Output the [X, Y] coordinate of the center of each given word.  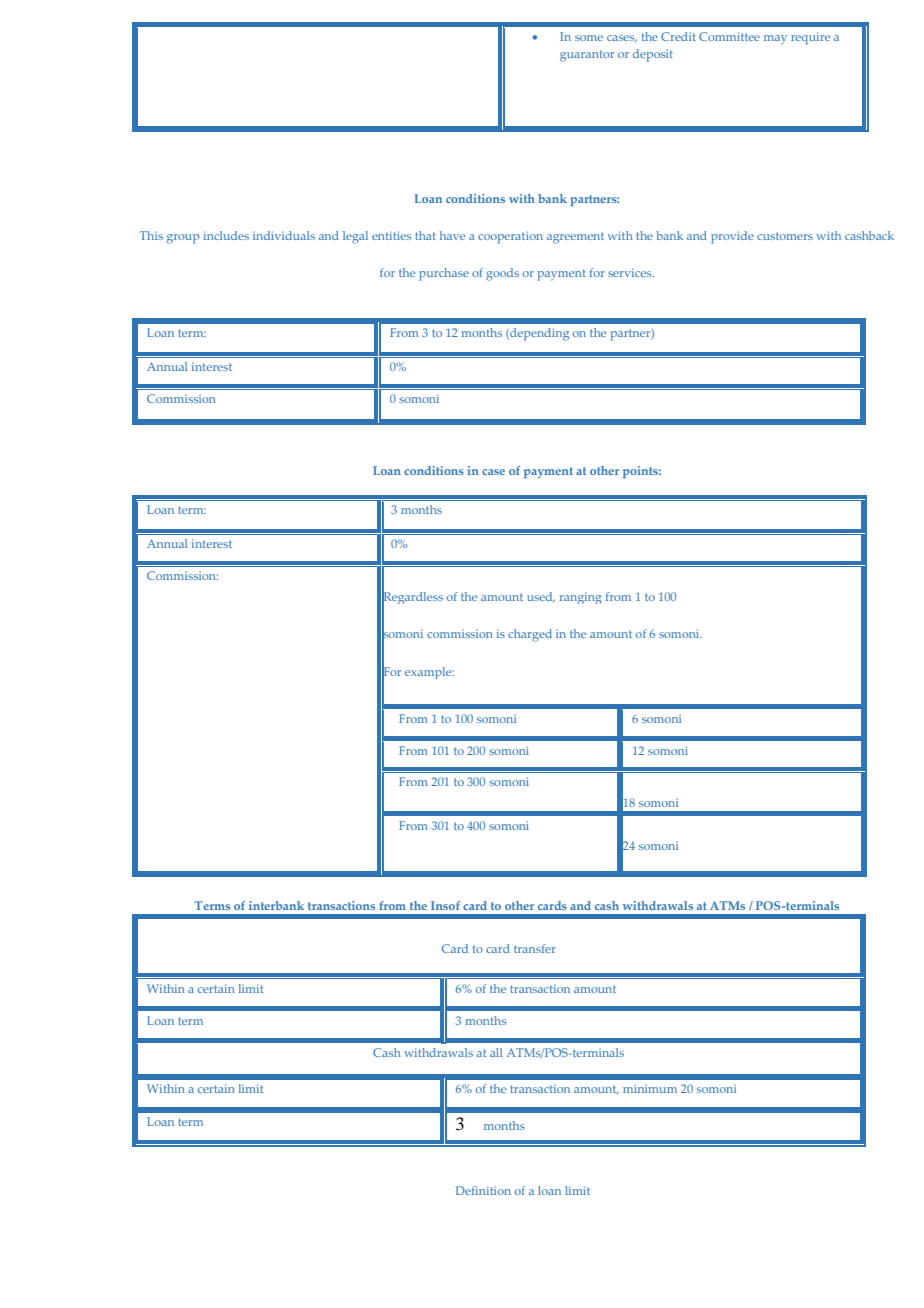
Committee [729, 36]
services [631, 272]
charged [530, 635]
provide [732, 237]
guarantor [587, 56]
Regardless [412, 598]
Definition [483, 1190]
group [183, 239]
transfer [535, 948]
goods [502, 274]
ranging [581, 598]
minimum [650, 1088]
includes [226, 235]
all [496, 1052]
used [541, 597]
